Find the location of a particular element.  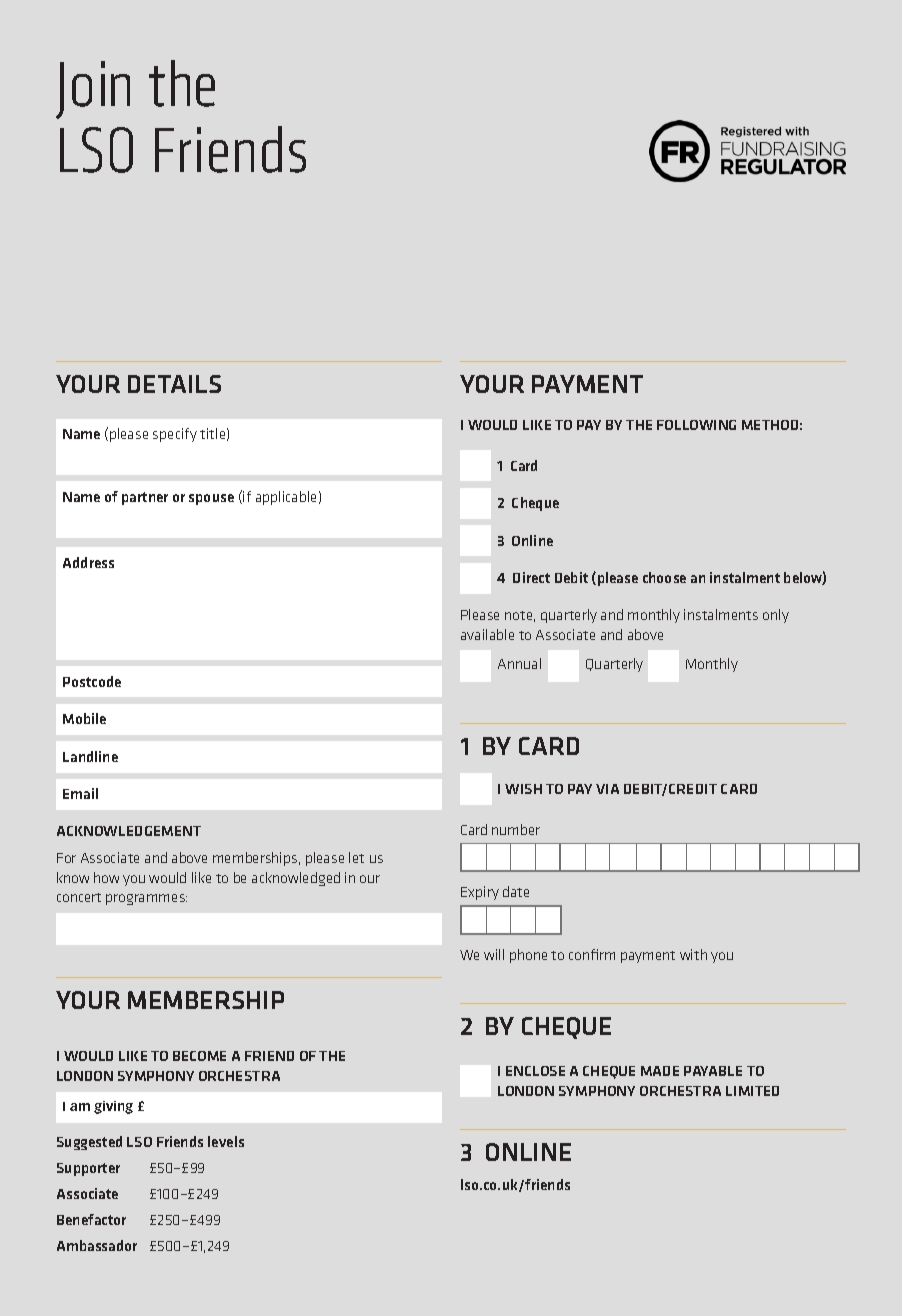

let is located at coordinates (356, 857).
